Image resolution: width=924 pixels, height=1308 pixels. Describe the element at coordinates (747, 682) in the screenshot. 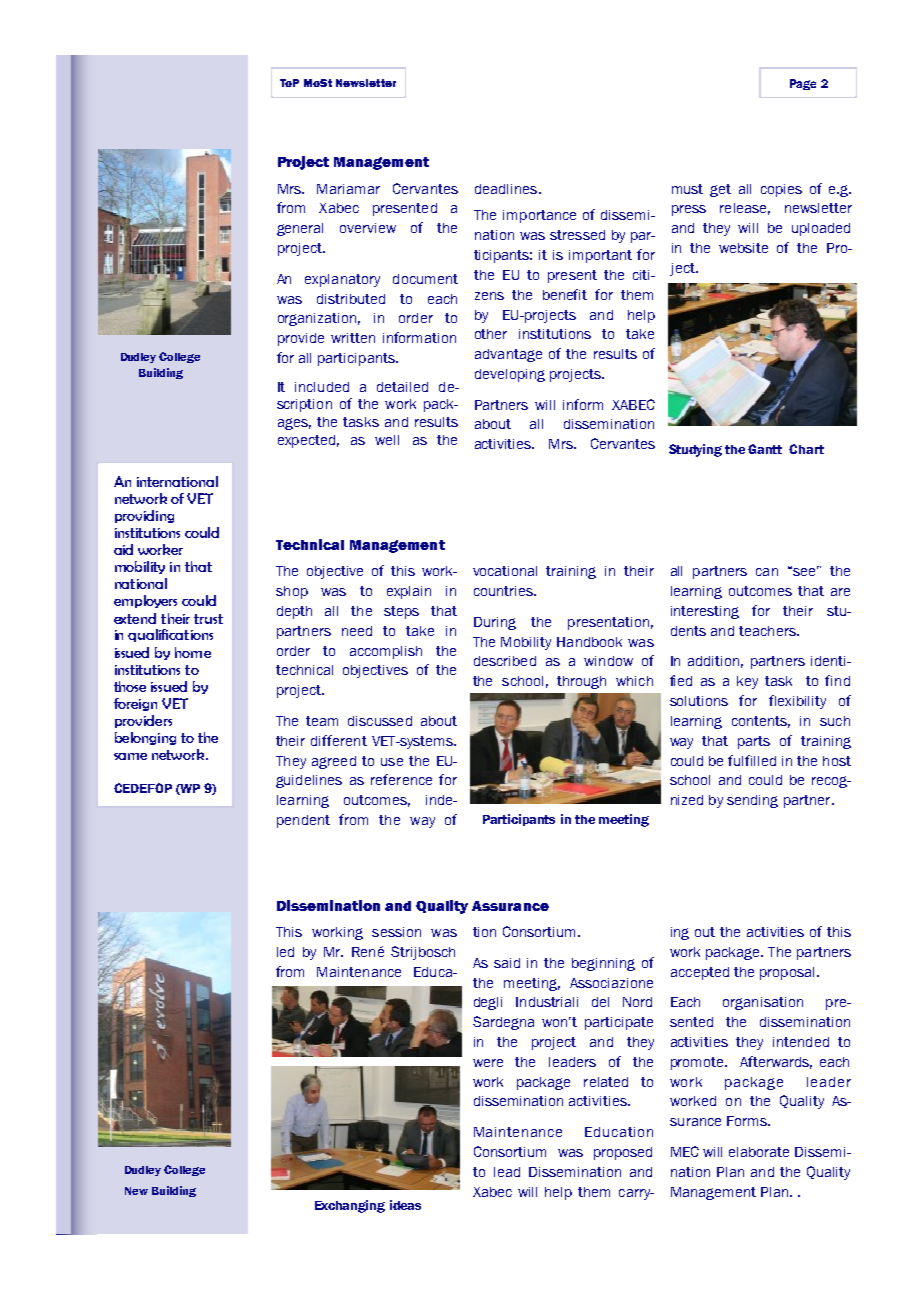

I see `key` at that location.
